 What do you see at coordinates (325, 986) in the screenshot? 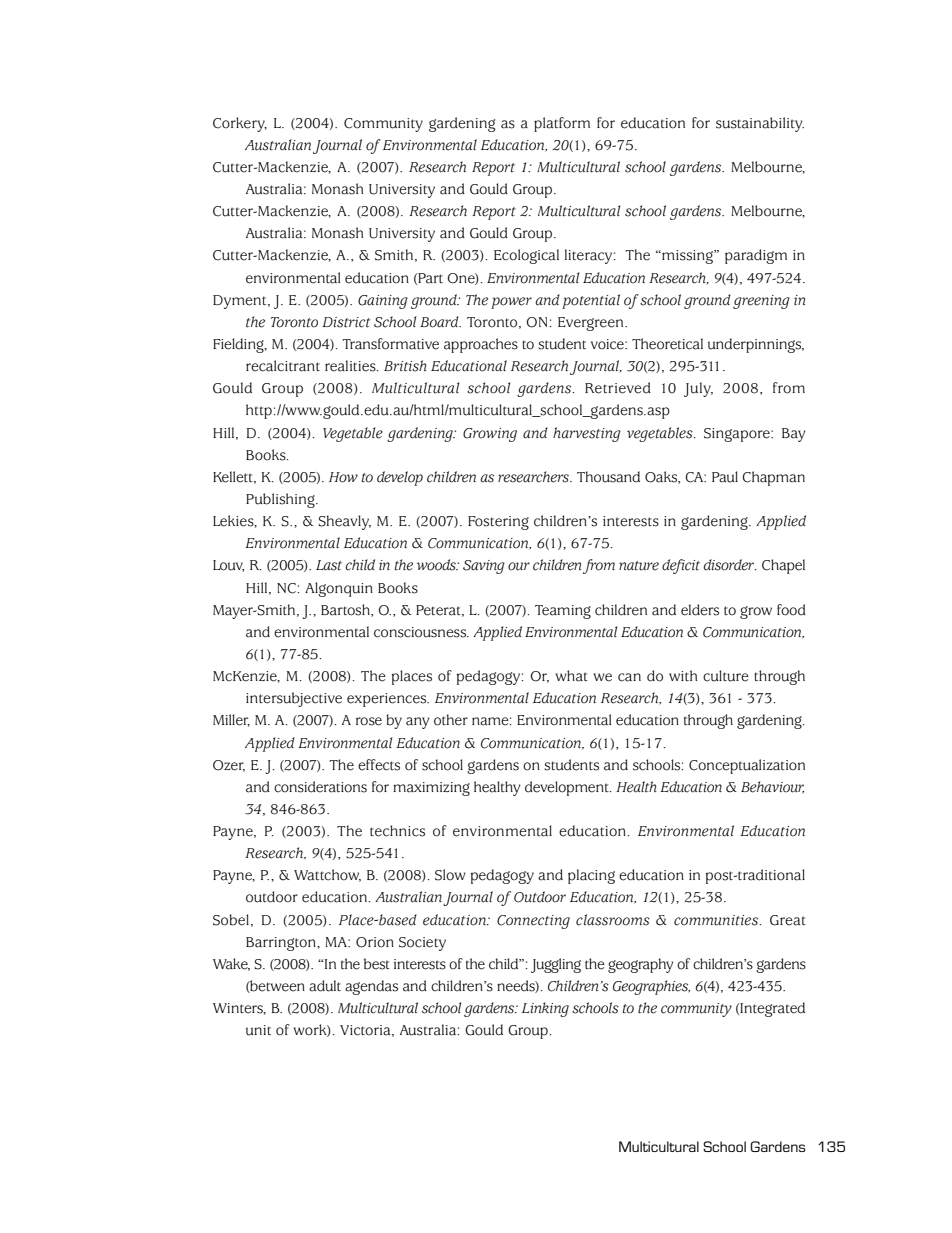
I see `adult` at bounding box center [325, 986].
